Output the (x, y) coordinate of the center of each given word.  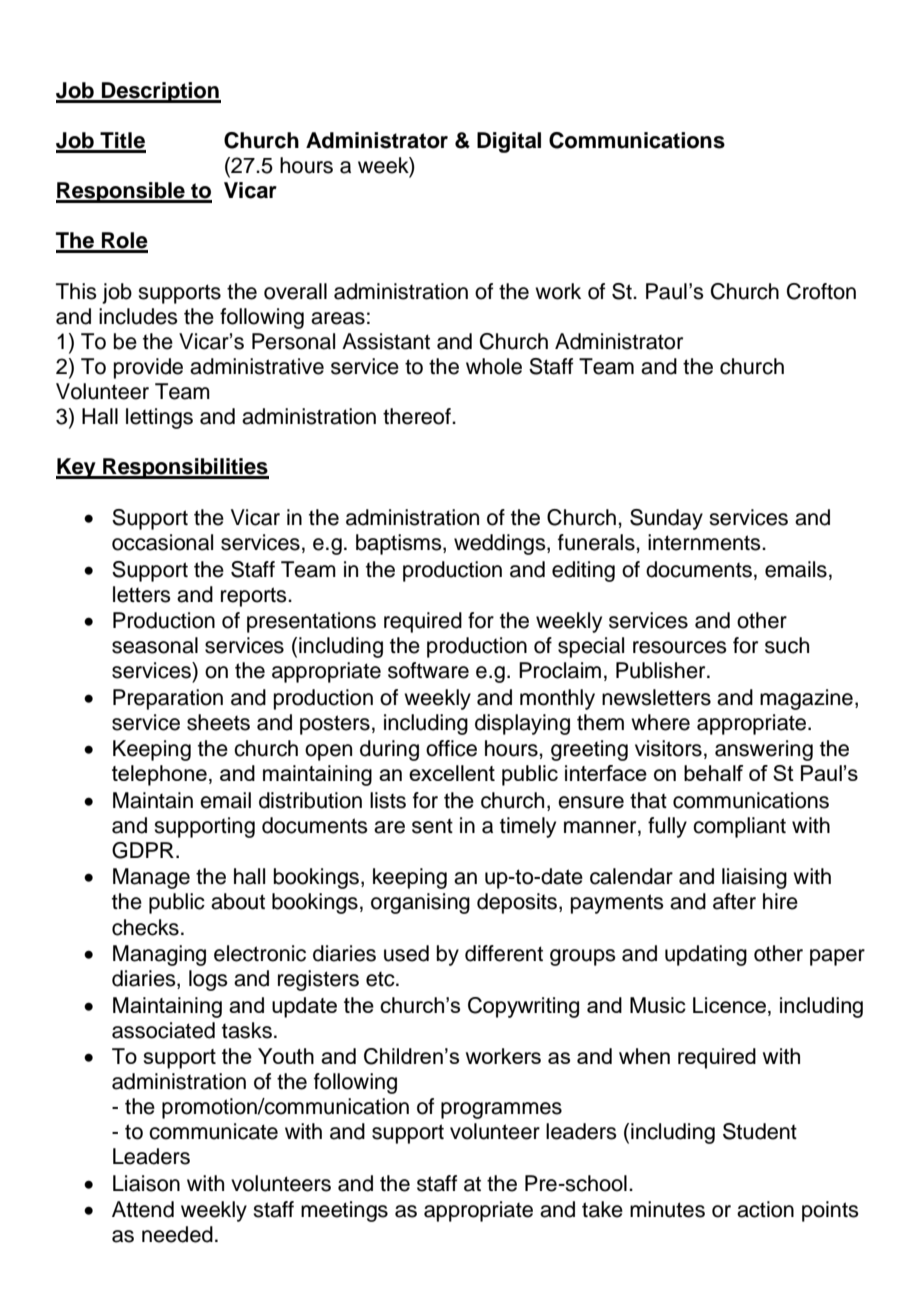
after (734, 901)
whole (494, 366)
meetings (344, 1211)
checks (145, 927)
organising (420, 903)
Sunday (666, 519)
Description (160, 92)
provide (148, 368)
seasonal (155, 645)
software (428, 670)
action (765, 1209)
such (787, 645)
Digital (509, 142)
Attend (143, 1209)
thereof (418, 416)
